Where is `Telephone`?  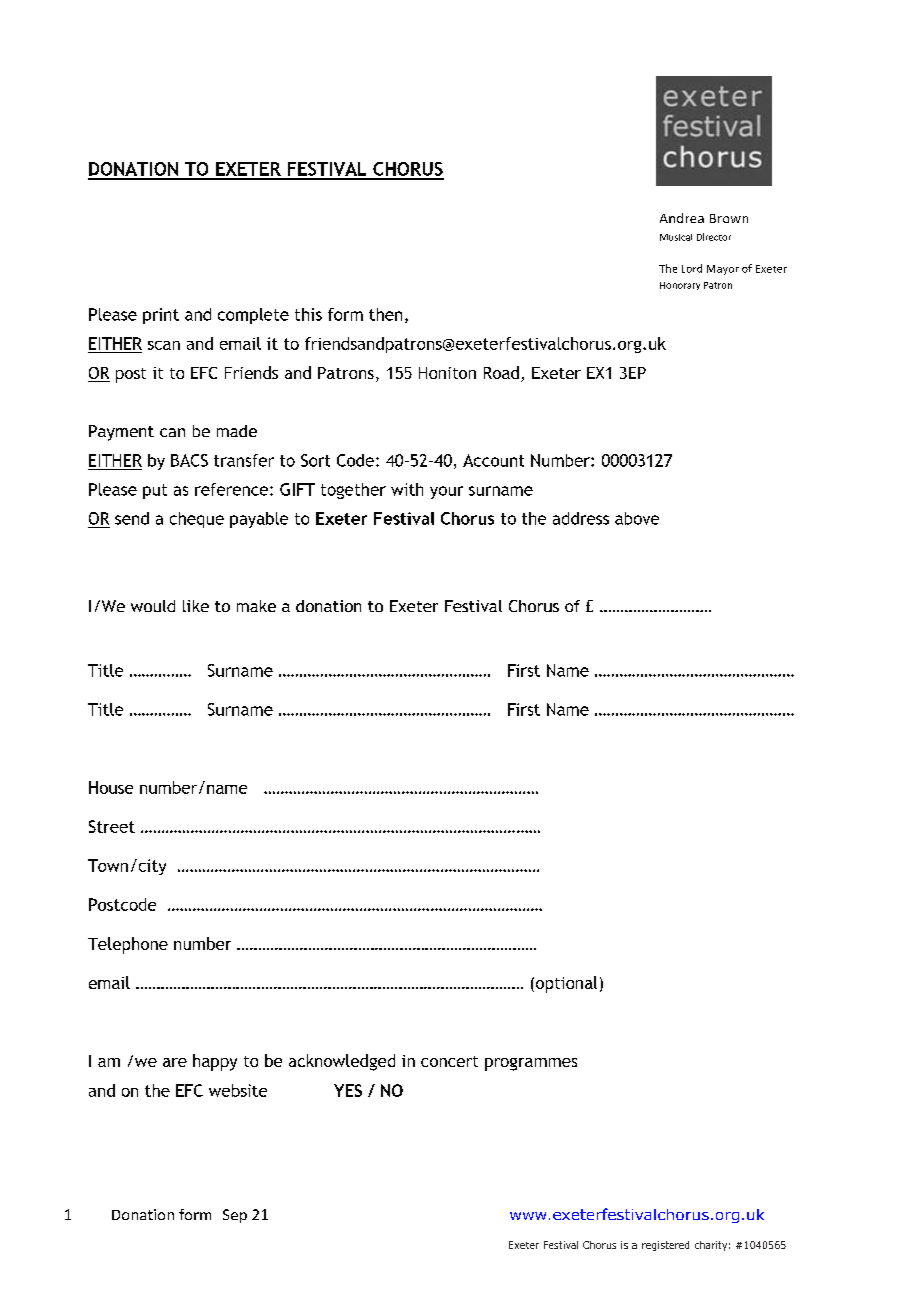 Telephone is located at coordinates (128, 945).
